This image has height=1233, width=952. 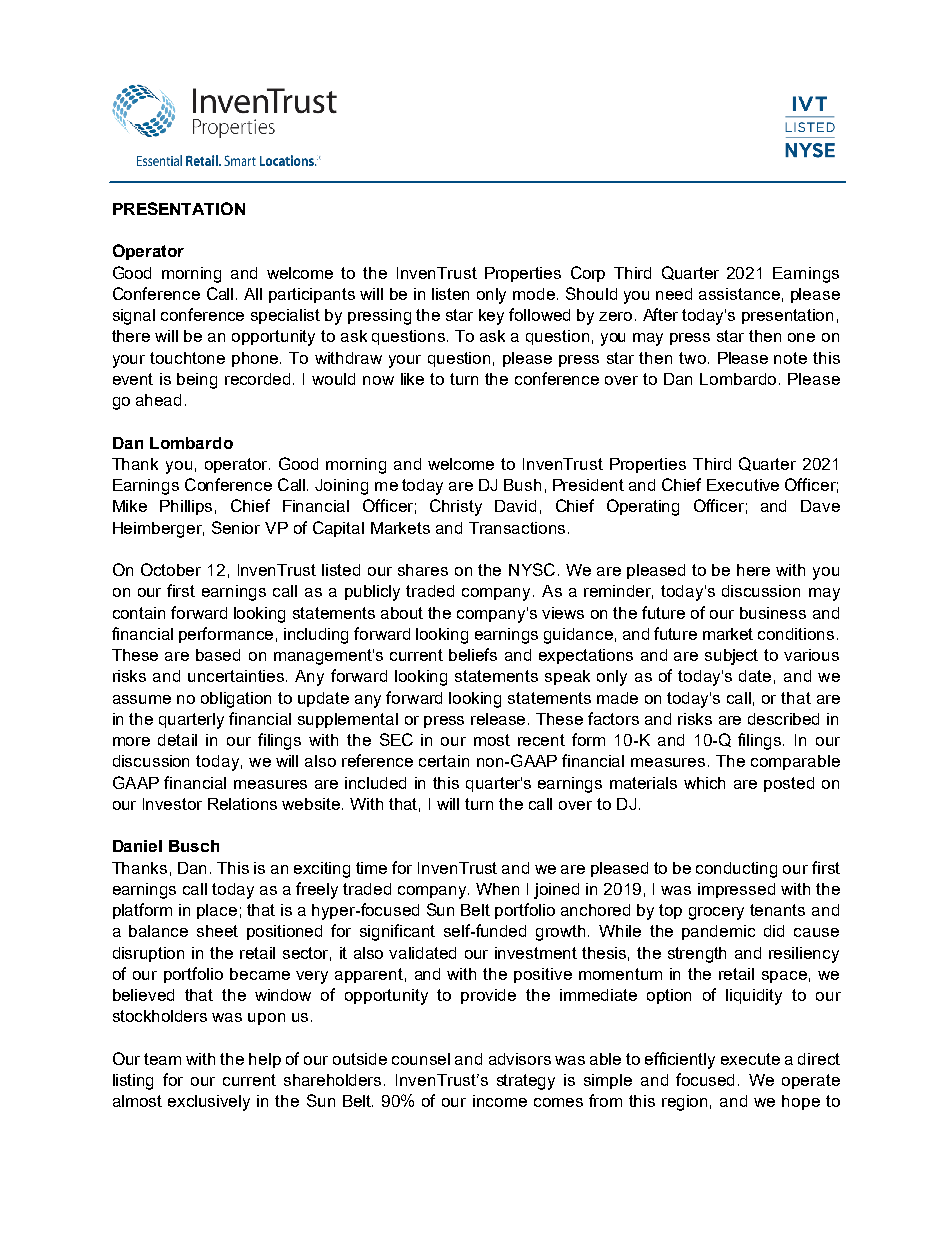 I want to click on Relations, so click(x=242, y=804).
